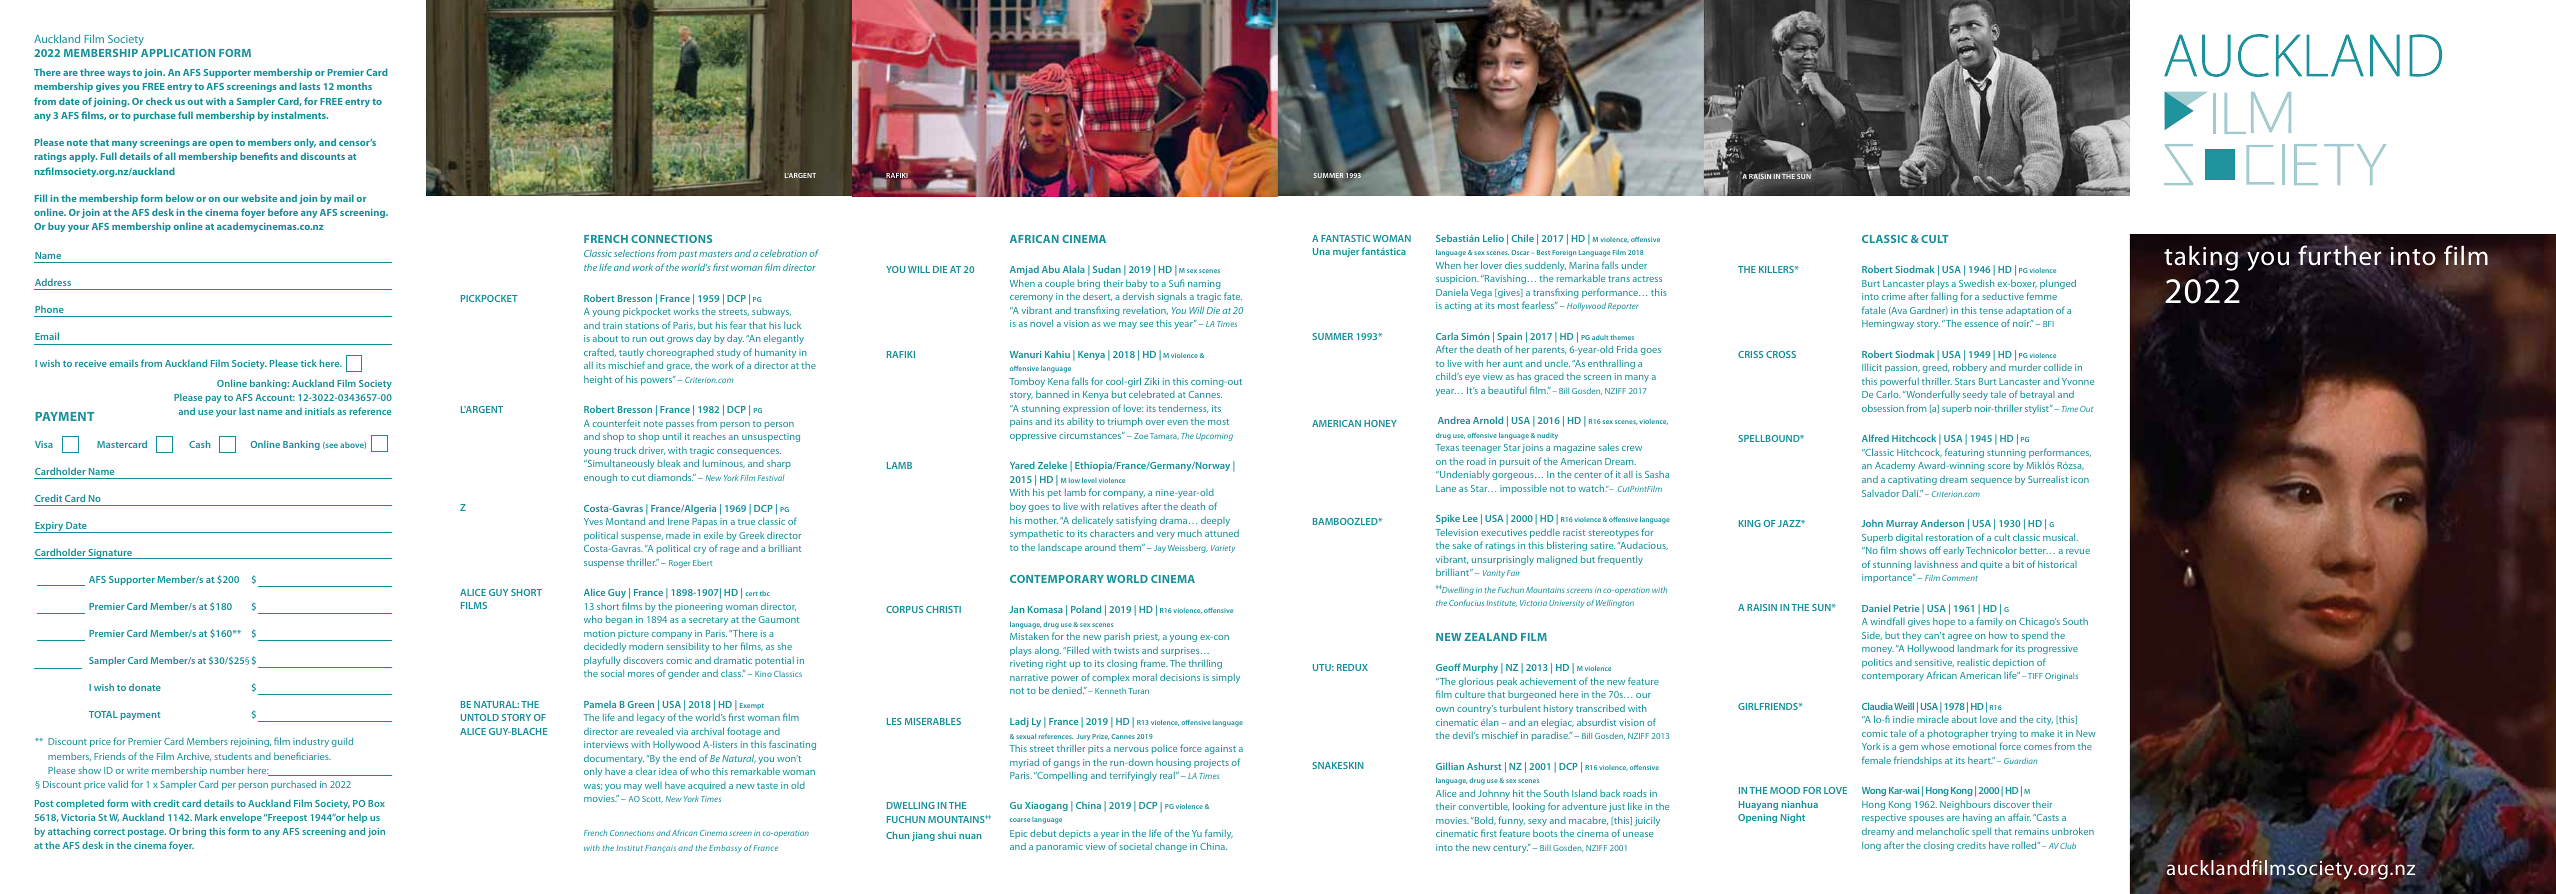  What do you see at coordinates (357, 818) in the screenshot?
I see `help` at bounding box center [357, 818].
